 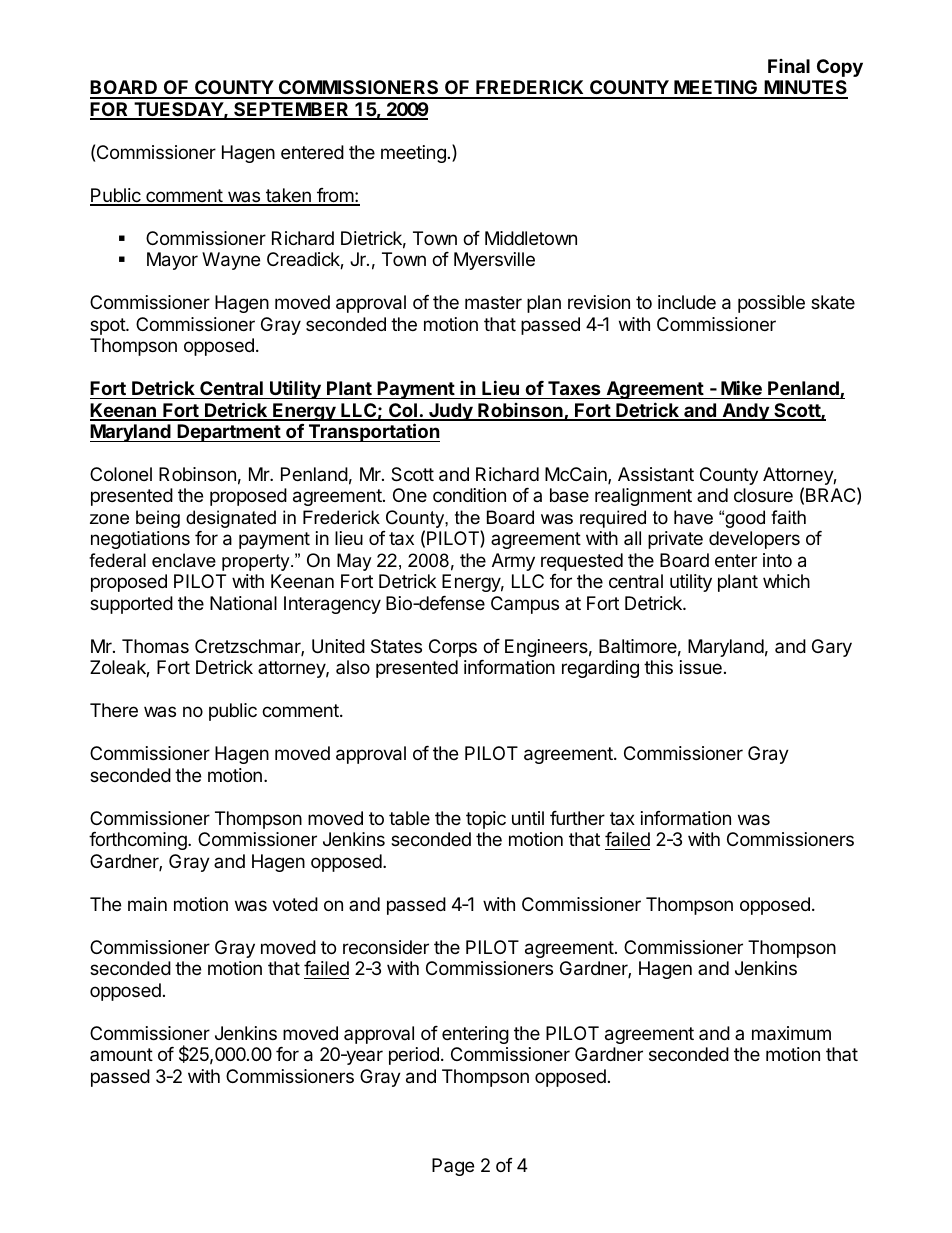 I want to click on Page, so click(x=453, y=1167).
